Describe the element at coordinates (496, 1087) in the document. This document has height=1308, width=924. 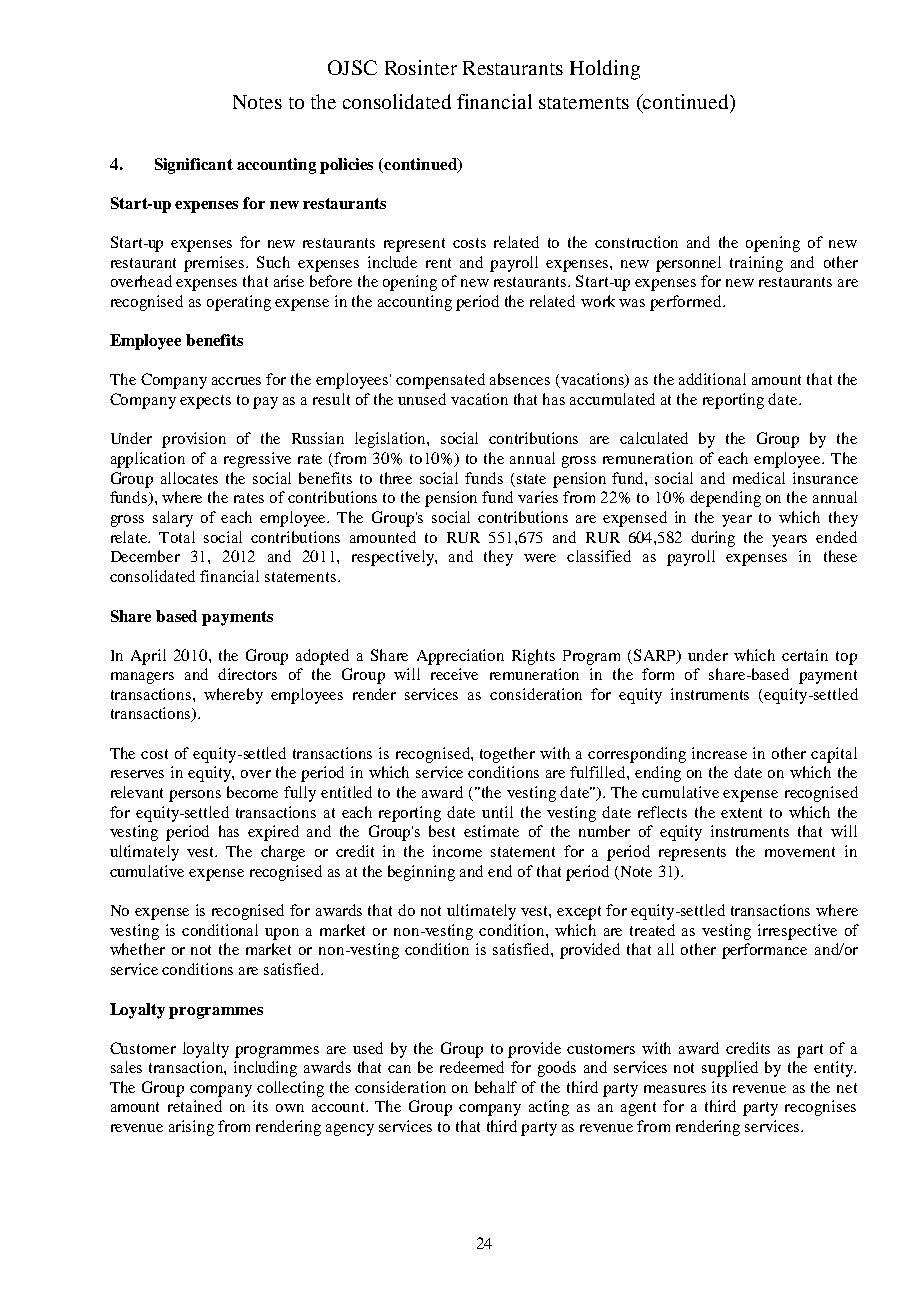
I see `behalf` at that location.
